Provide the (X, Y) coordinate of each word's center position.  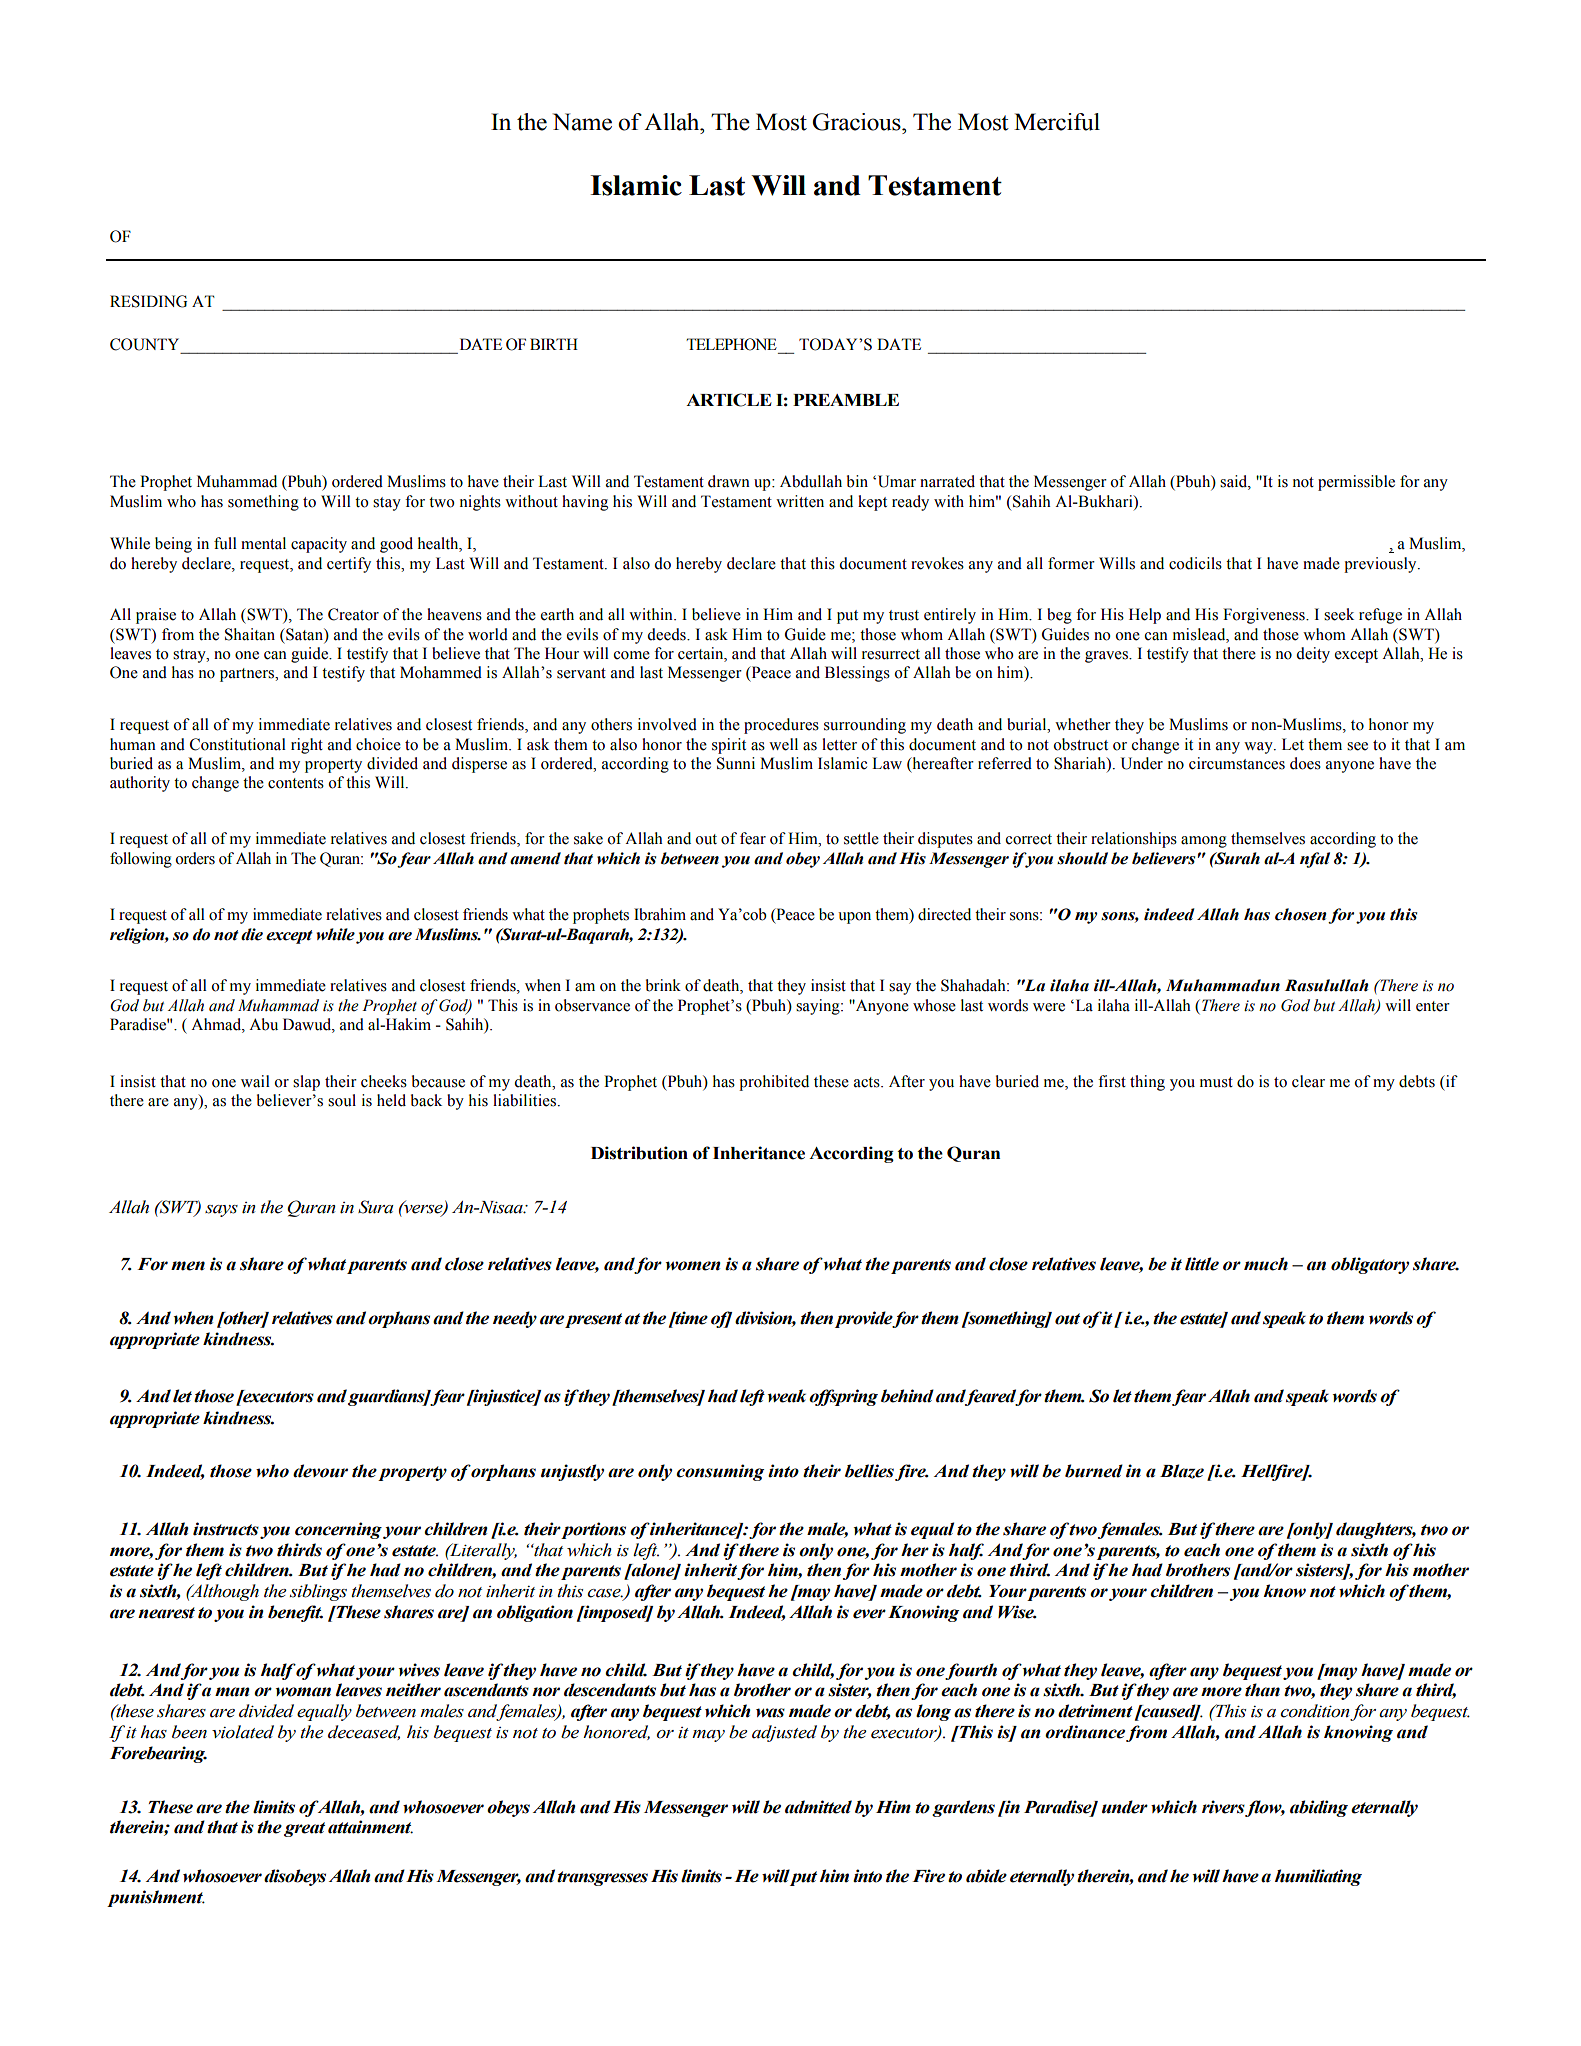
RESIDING (148, 301)
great (304, 1829)
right (307, 746)
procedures (781, 726)
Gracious (857, 122)
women (693, 1266)
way (1259, 748)
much (1266, 1264)
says (221, 1211)
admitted (818, 1807)
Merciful (1057, 122)
